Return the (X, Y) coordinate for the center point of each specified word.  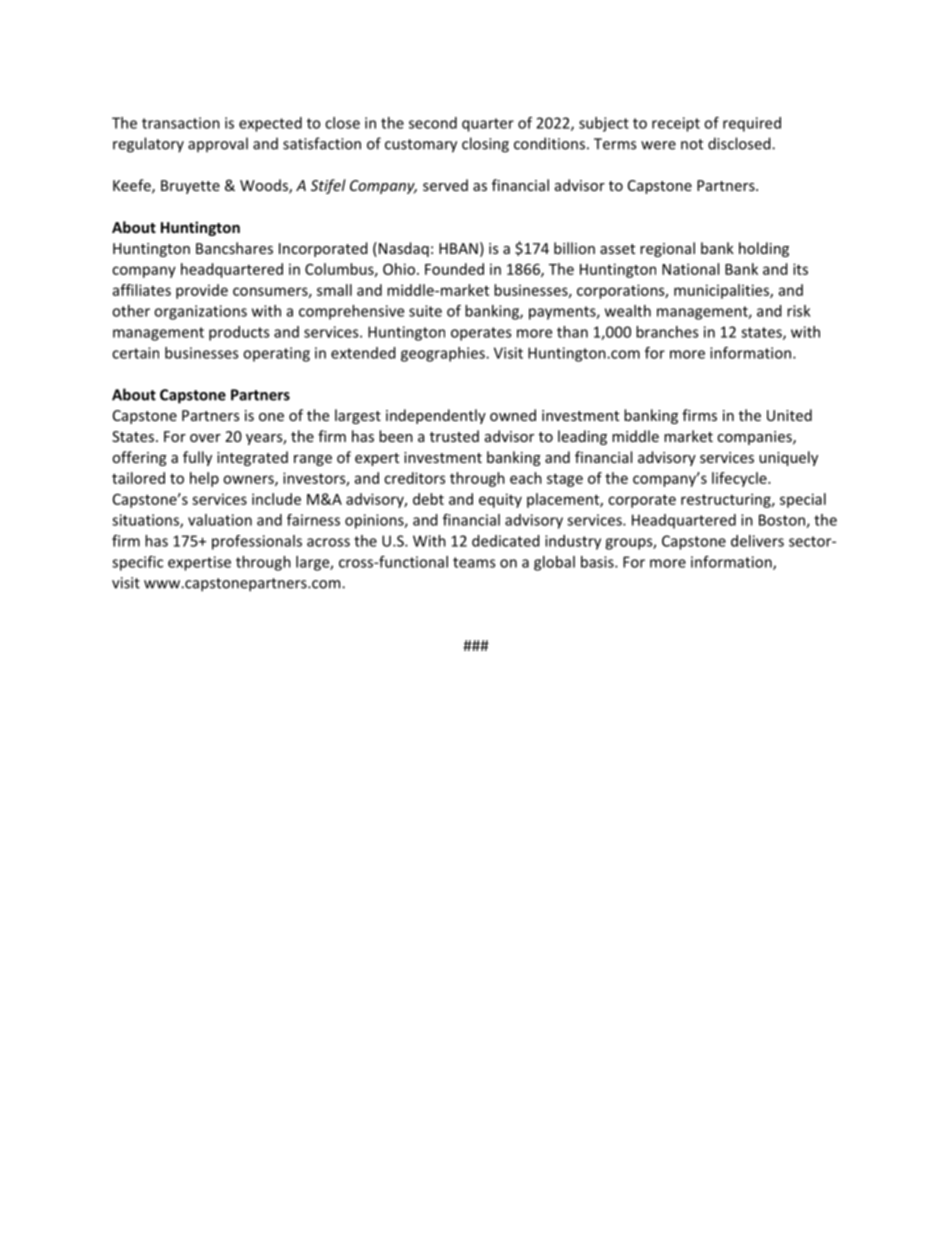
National (690, 269)
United (789, 415)
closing (485, 145)
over (205, 438)
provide (202, 291)
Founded (454, 269)
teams (474, 562)
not (692, 144)
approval (218, 144)
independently (436, 416)
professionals (257, 542)
